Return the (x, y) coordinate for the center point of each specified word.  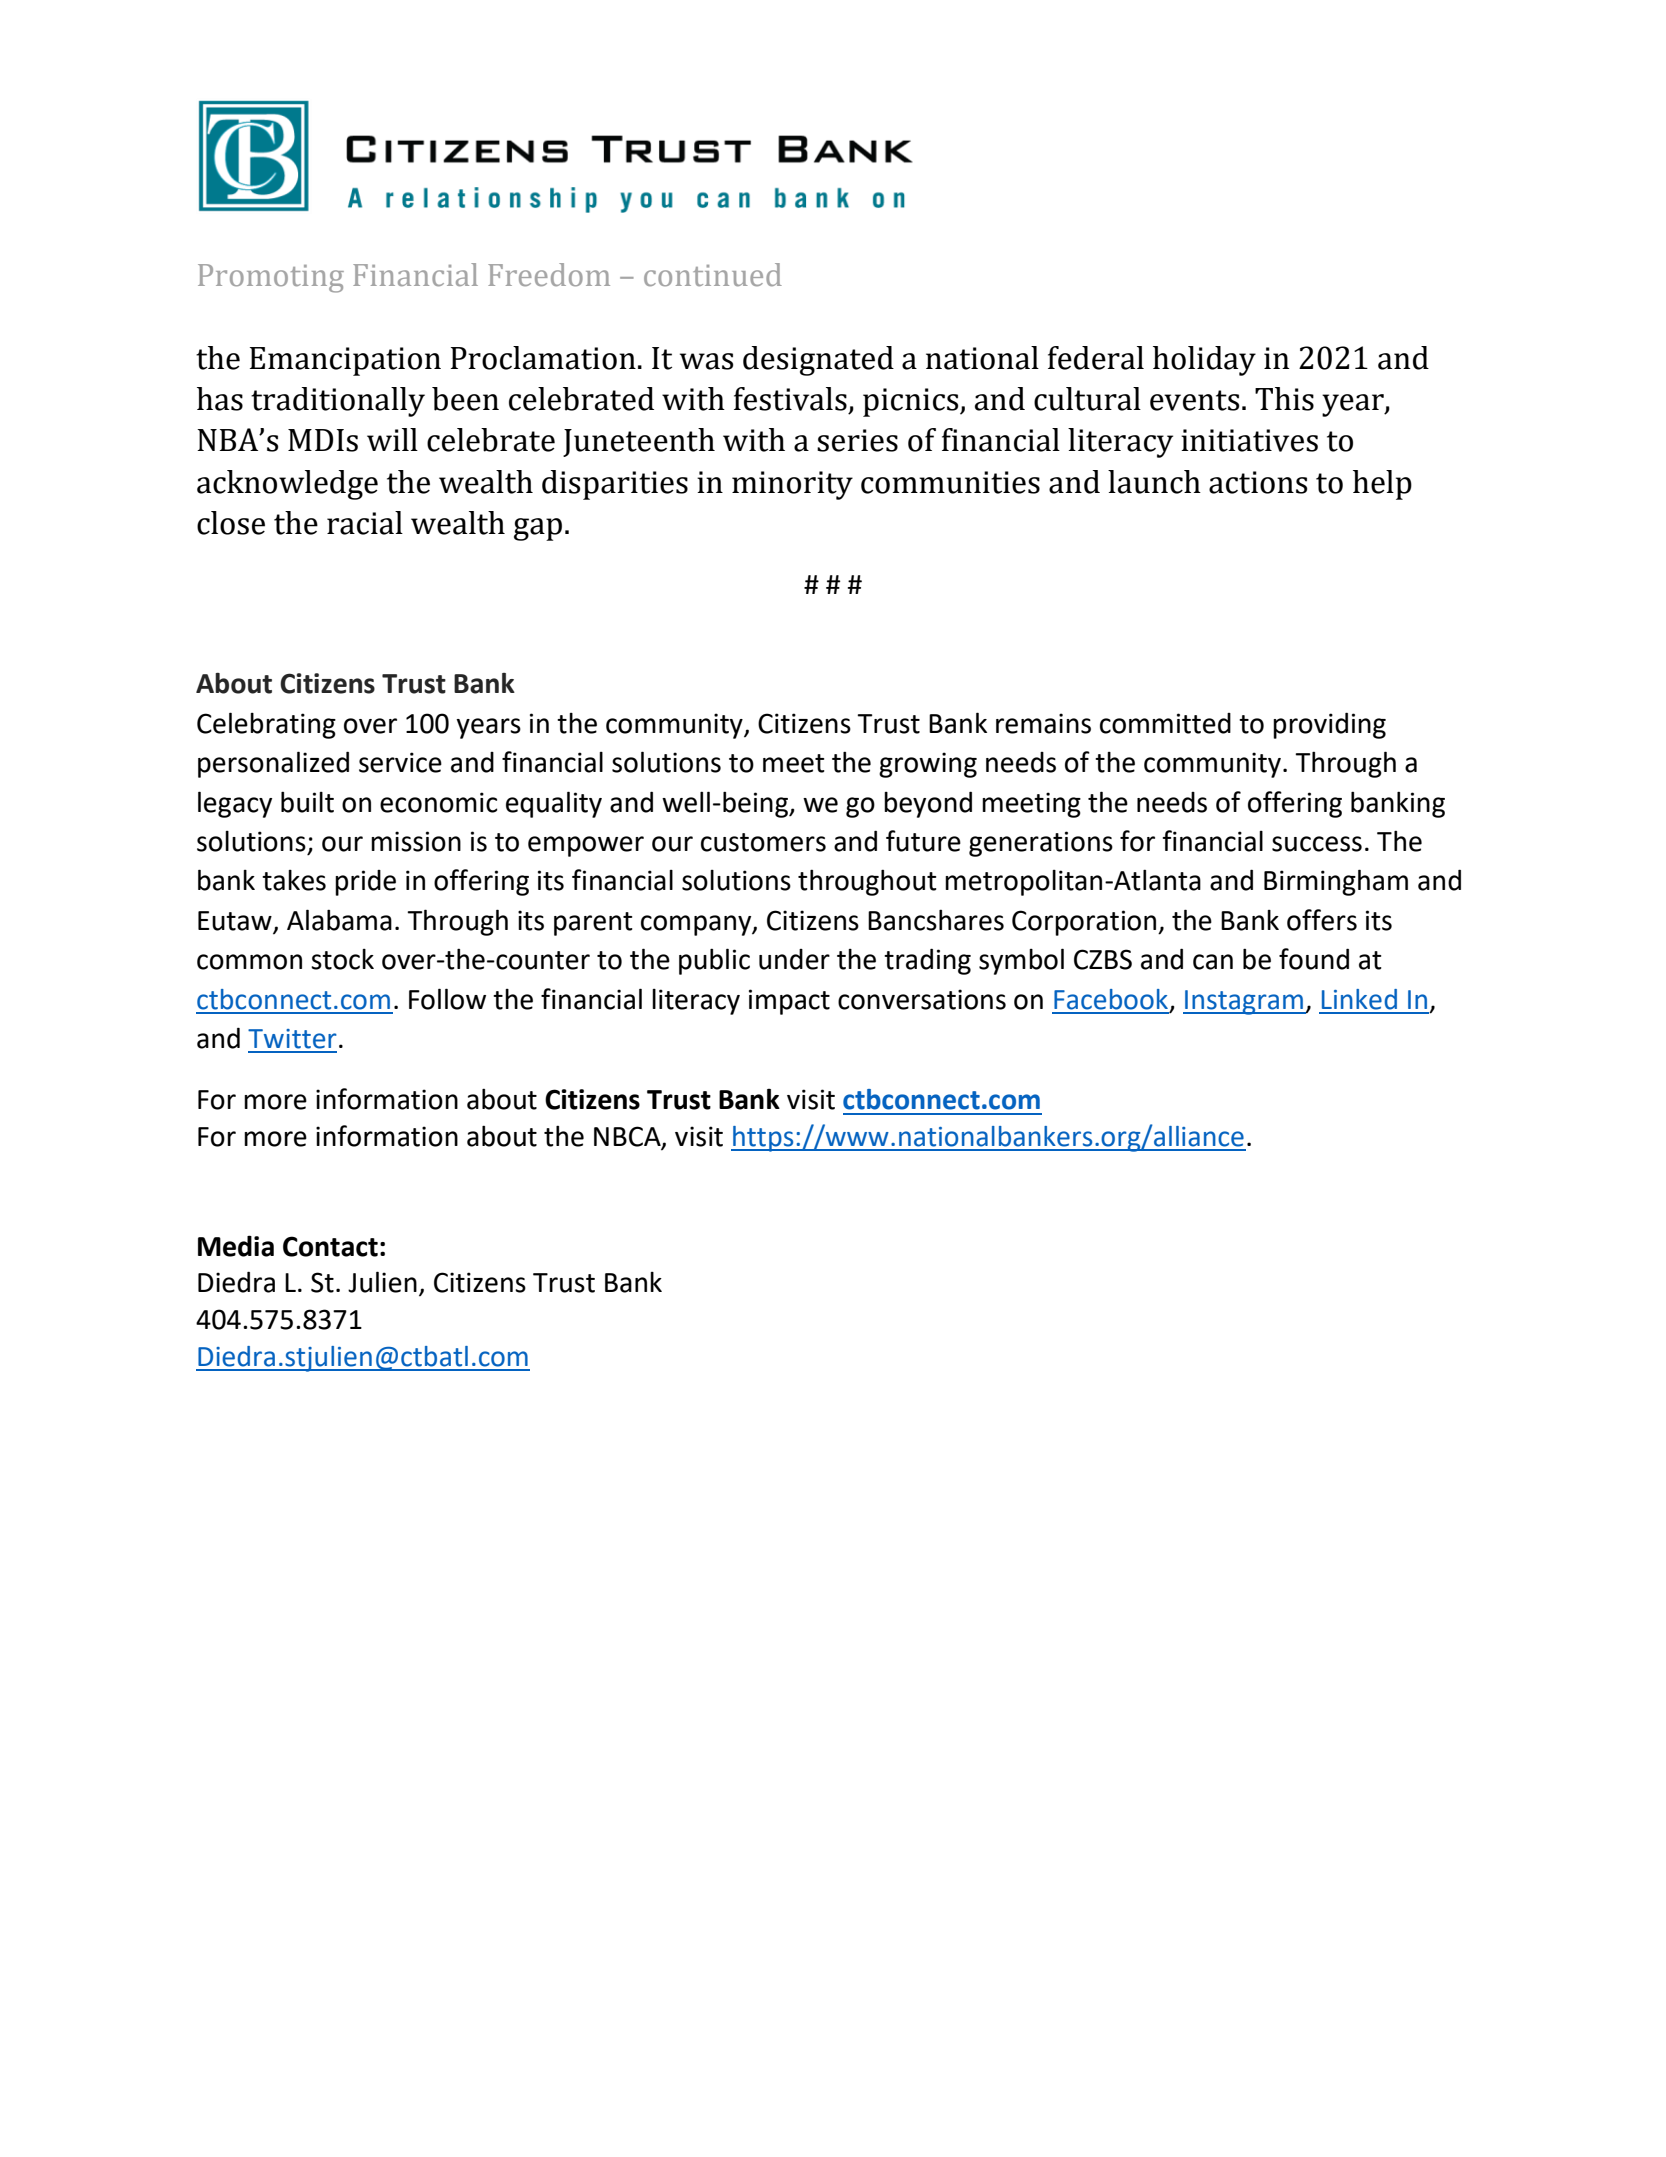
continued (713, 274)
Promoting (271, 278)
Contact (330, 1246)
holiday (1204, 361)
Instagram (1244, 1002)
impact (789, 1002)
